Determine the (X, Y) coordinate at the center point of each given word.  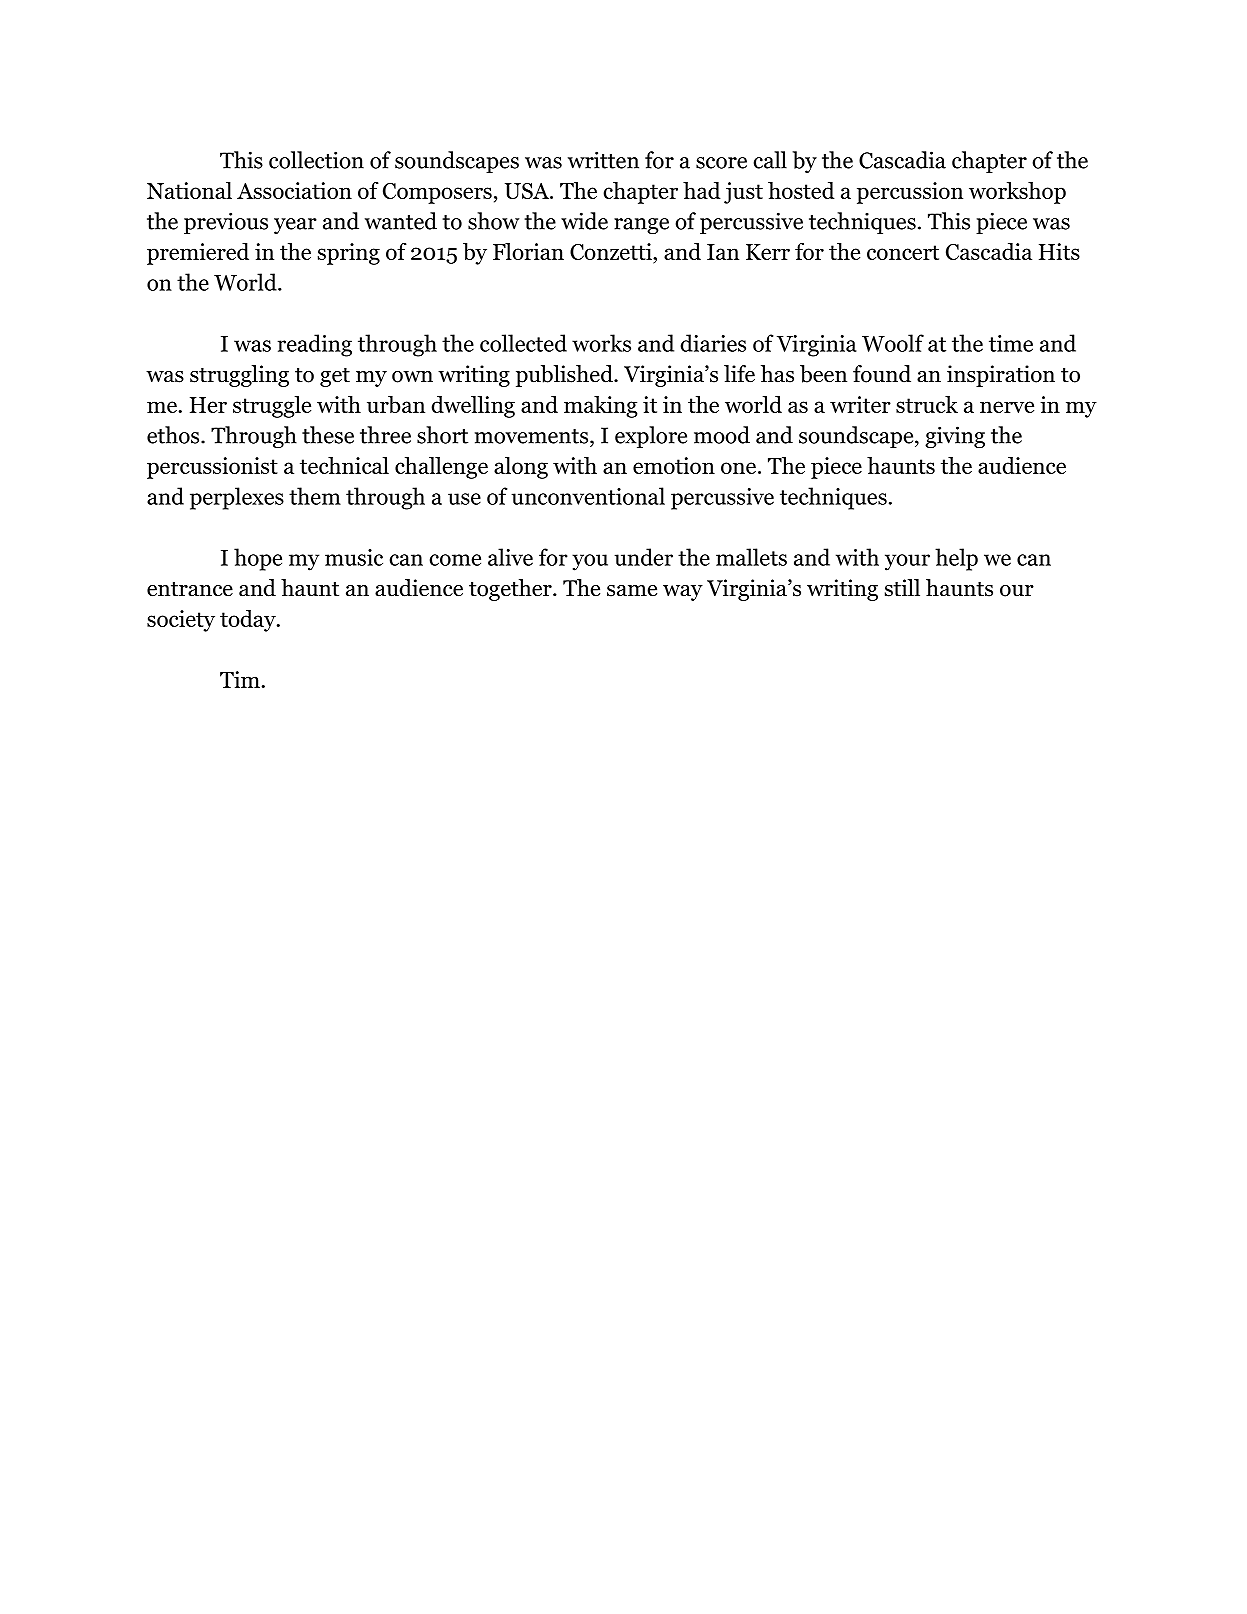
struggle (272, 407)
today (249, 621)
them (315, 496)
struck (927, 404)
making (600, 407)
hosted (801, 190)
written (603, 160)
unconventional (588, 496)
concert (903, 252)
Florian (528, 251)
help (956, 559)
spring (349, 254)
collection (316, 160)
